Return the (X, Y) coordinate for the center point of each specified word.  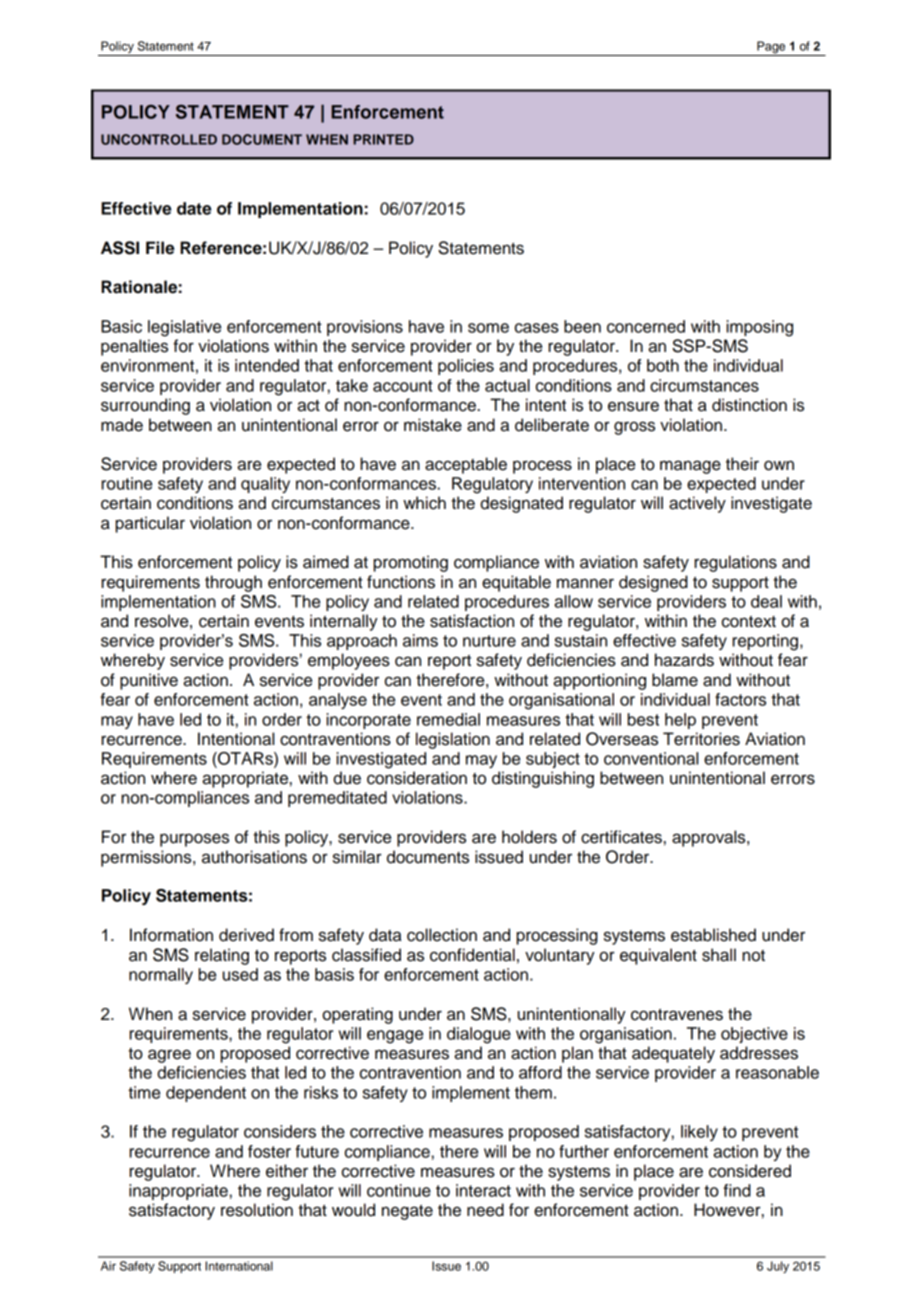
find (737, 1190)
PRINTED (383, 139)
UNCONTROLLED (159, 139)
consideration (417, 778)
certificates (621, 837)
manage (690, 467)
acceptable (466, 465)
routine (126, 483)
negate (407, 1212)
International (239, 1266)
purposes (194, 840)
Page (771, 48)
